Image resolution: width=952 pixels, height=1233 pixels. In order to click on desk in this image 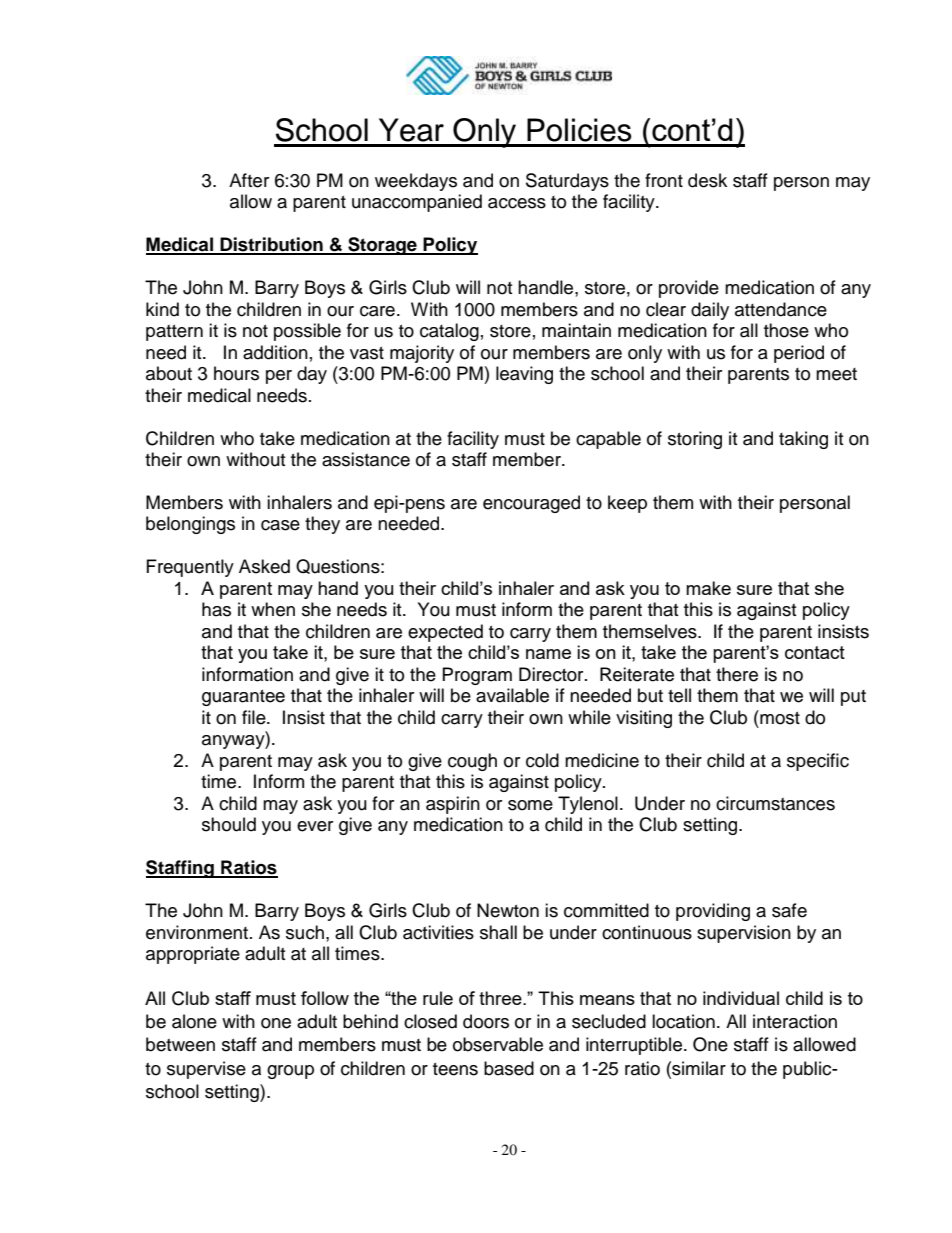, I will do `click(707, 180)`.
